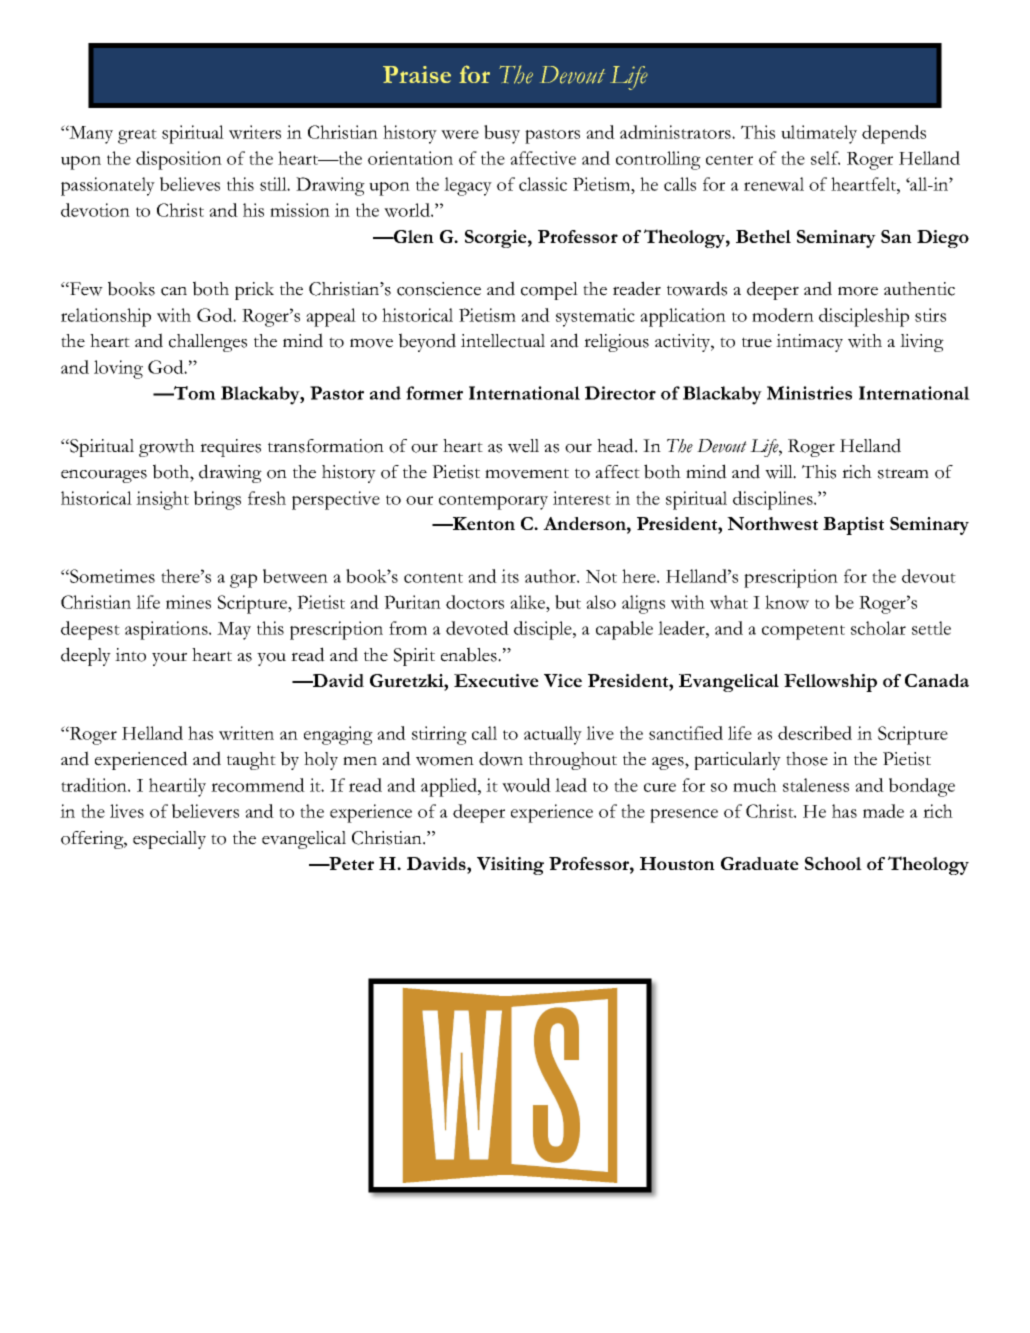 Image resolution: width=1030 pixels, height=1333 pixels. I want to click on your, so click(169, 659).
